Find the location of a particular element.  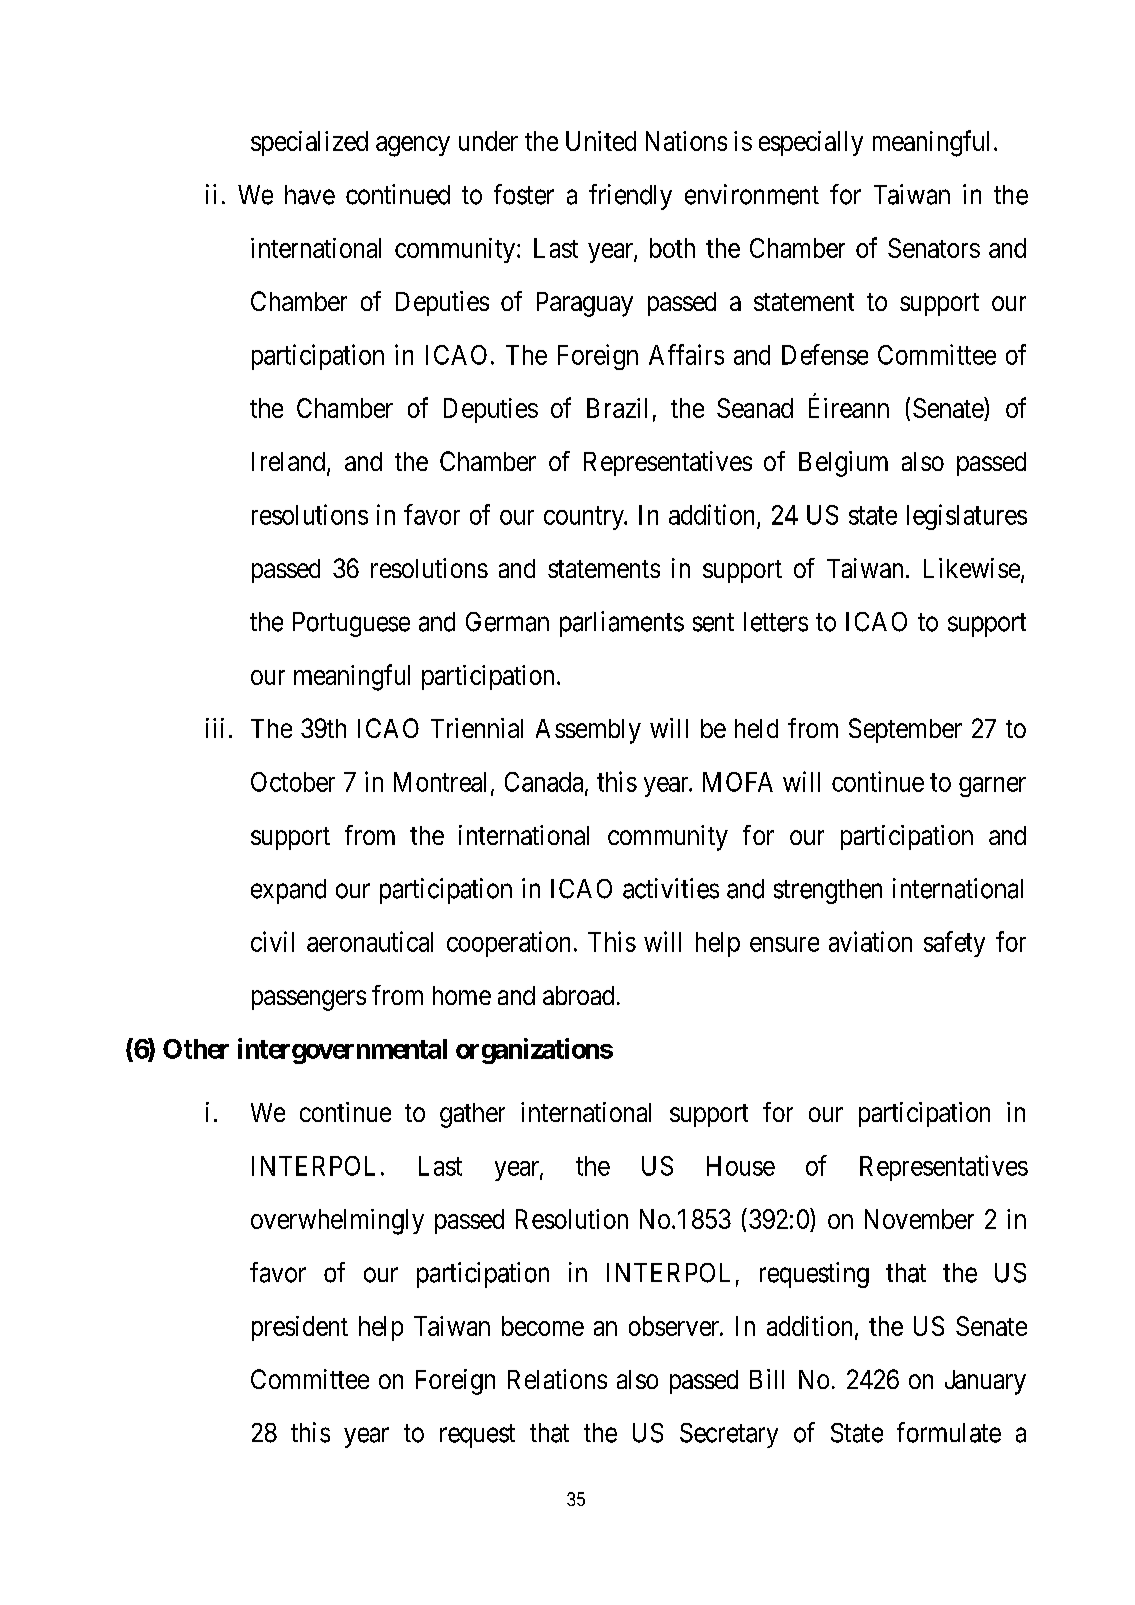

president is located at coordinates (300, 1328).
